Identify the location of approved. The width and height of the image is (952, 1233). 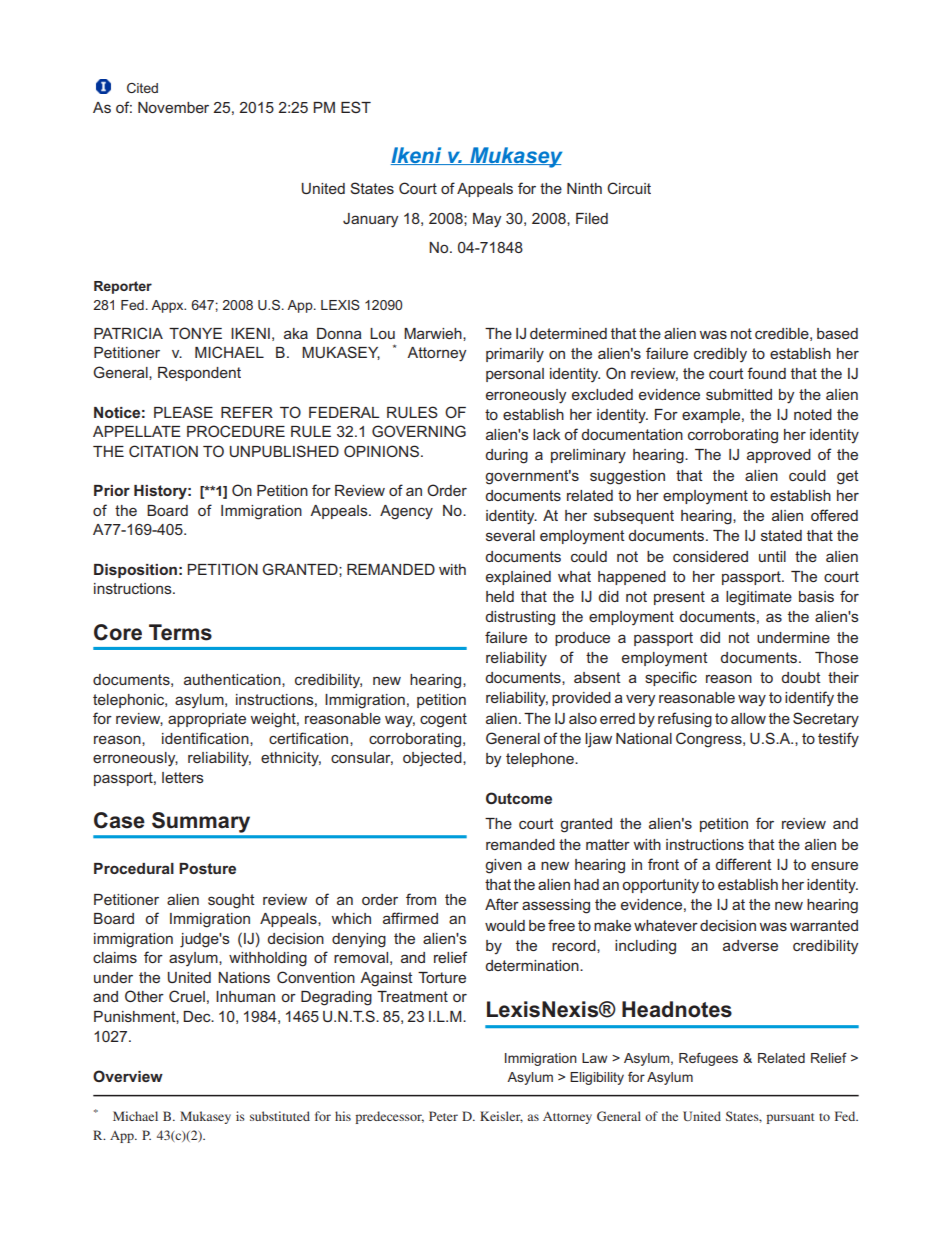
(779, 456).
